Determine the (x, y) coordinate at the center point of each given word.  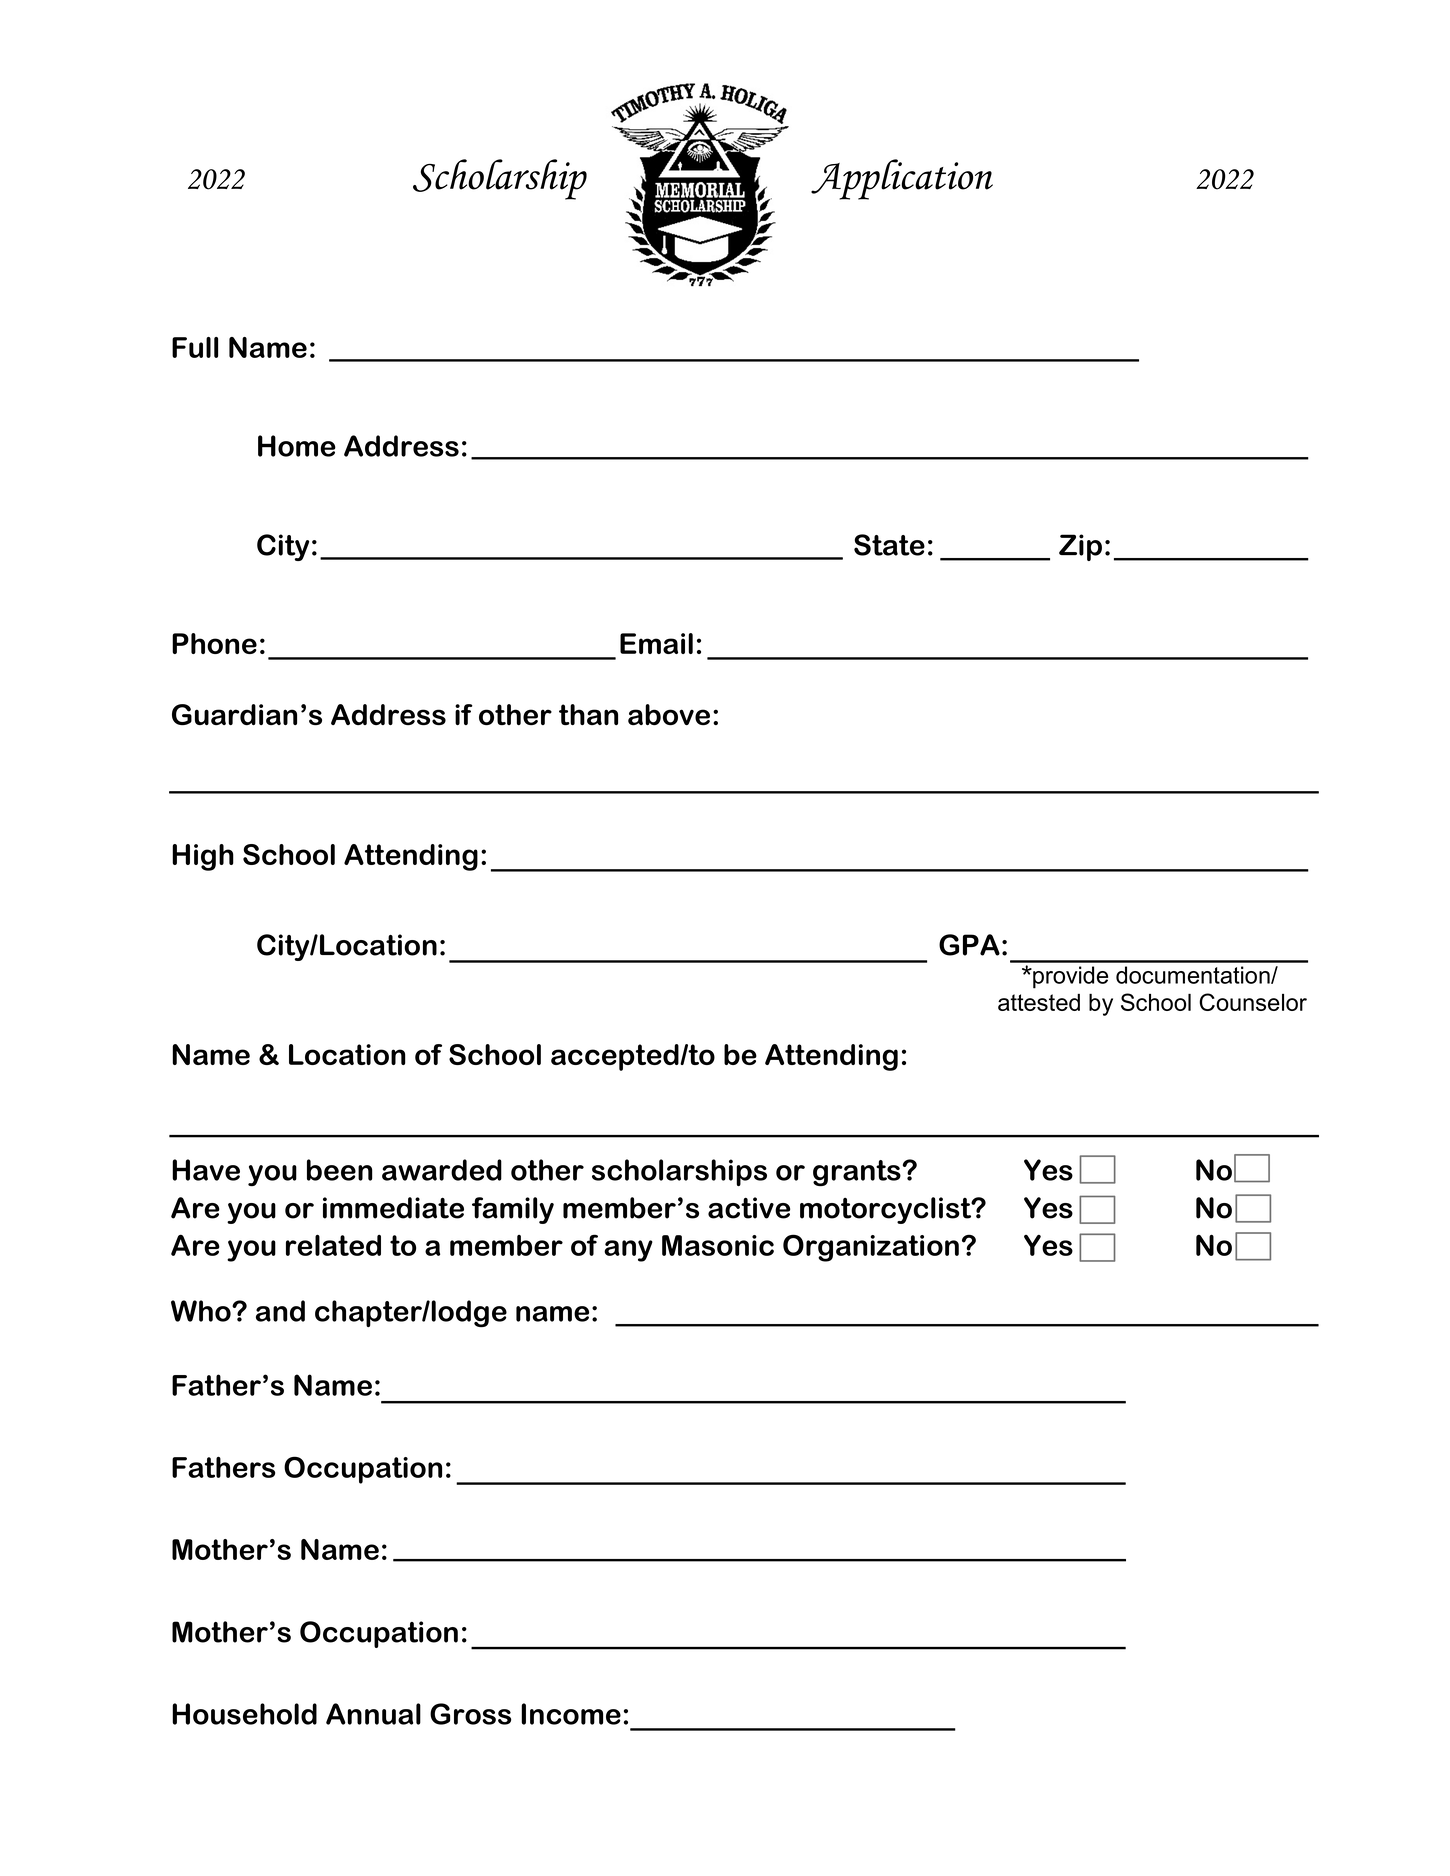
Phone (214, 643)
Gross (470, 1714)
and (280, 1311)
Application (902, 179)
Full (195, 347)
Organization (871, 1248)
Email (656, 643)
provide (1069, 977)
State (889, 545)
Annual (373, 1714)
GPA (969, 945)
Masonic (718, 1245)
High (203, 857)
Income (571, 1714)
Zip (1080, 547)
